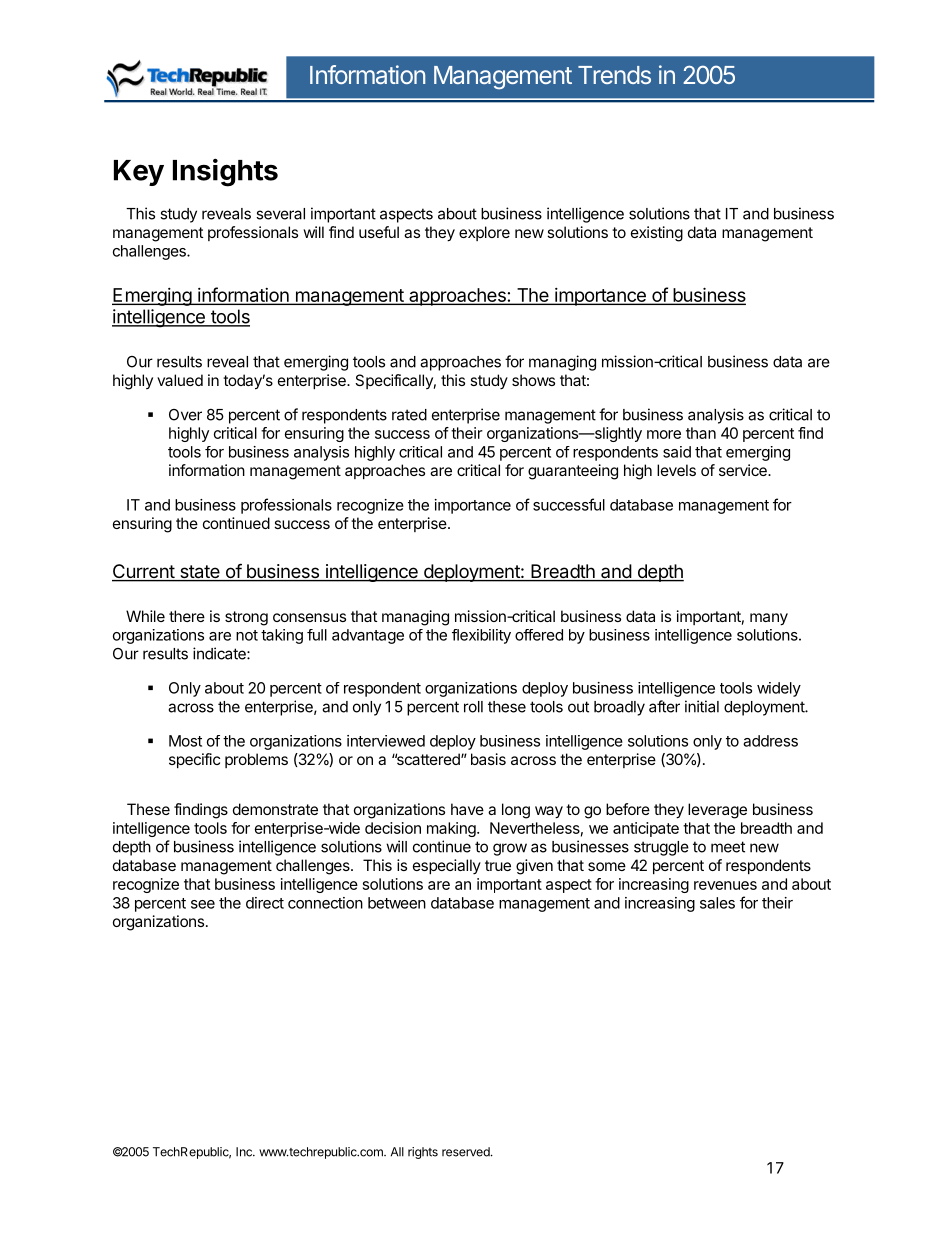 This image has height=1233, width=952. Describe the element at coordinates (533, 380) in the image. I see `shows` at that location.
